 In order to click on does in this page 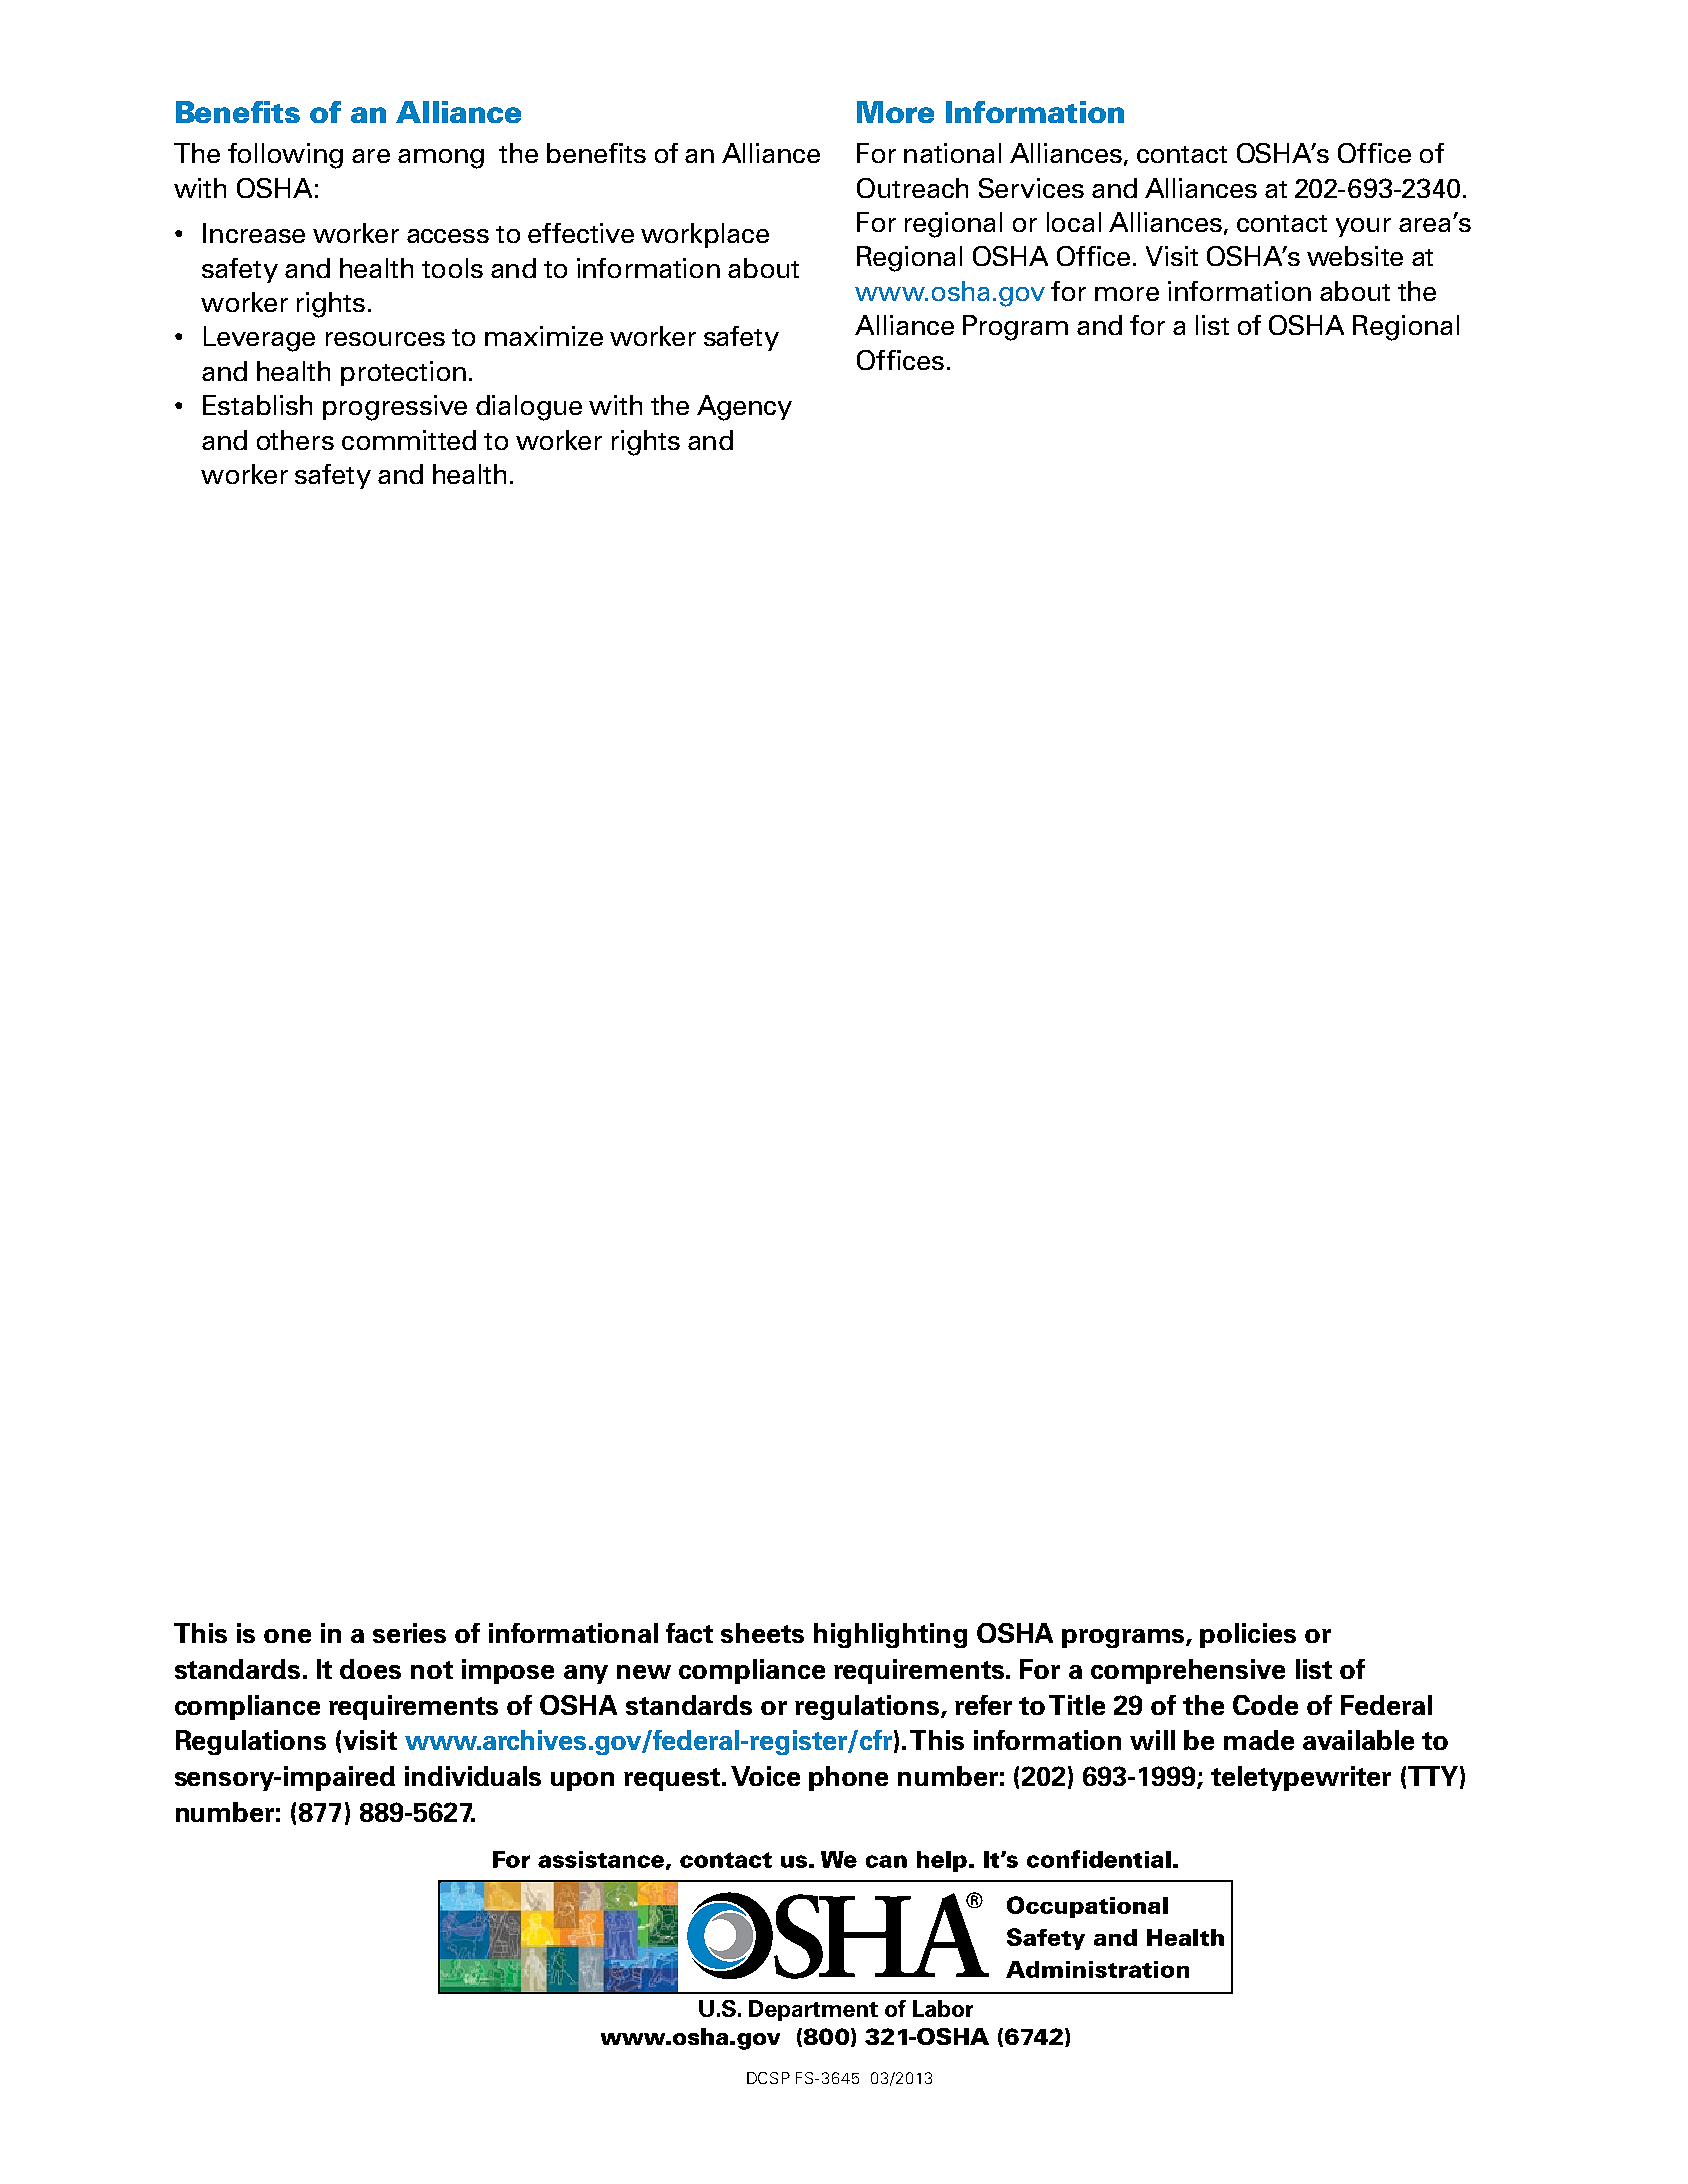, I will do `click(370, 1669)`.
